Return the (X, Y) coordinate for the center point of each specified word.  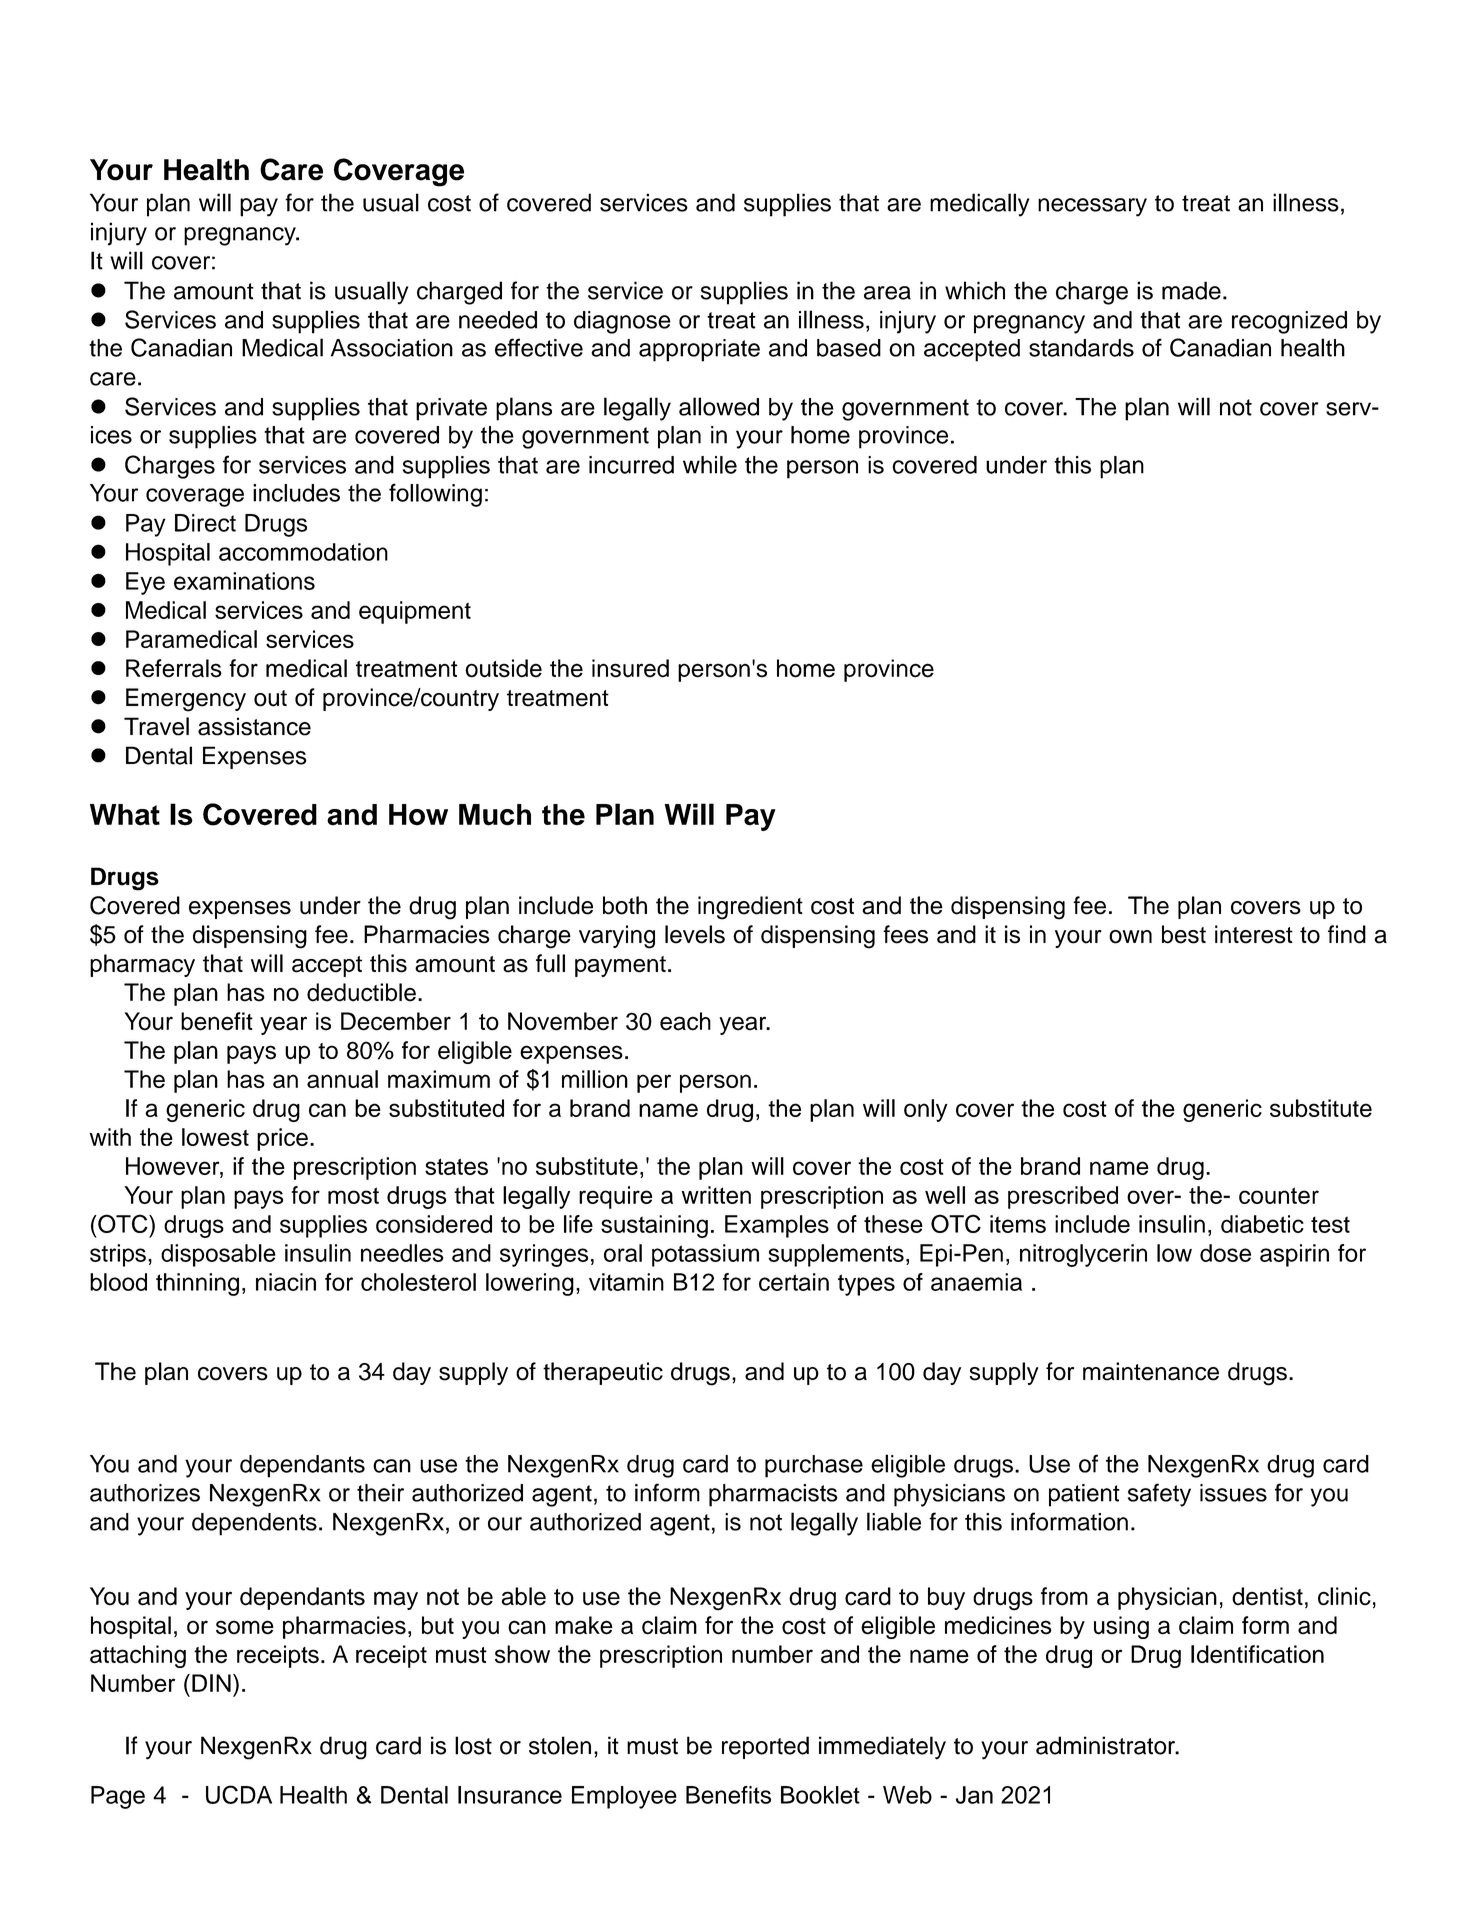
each (685, 1021)
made (1191, 290)
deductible (361, 992)
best (1184, 934)
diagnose (622, 322)
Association (392, 348)
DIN (211, 1683)
